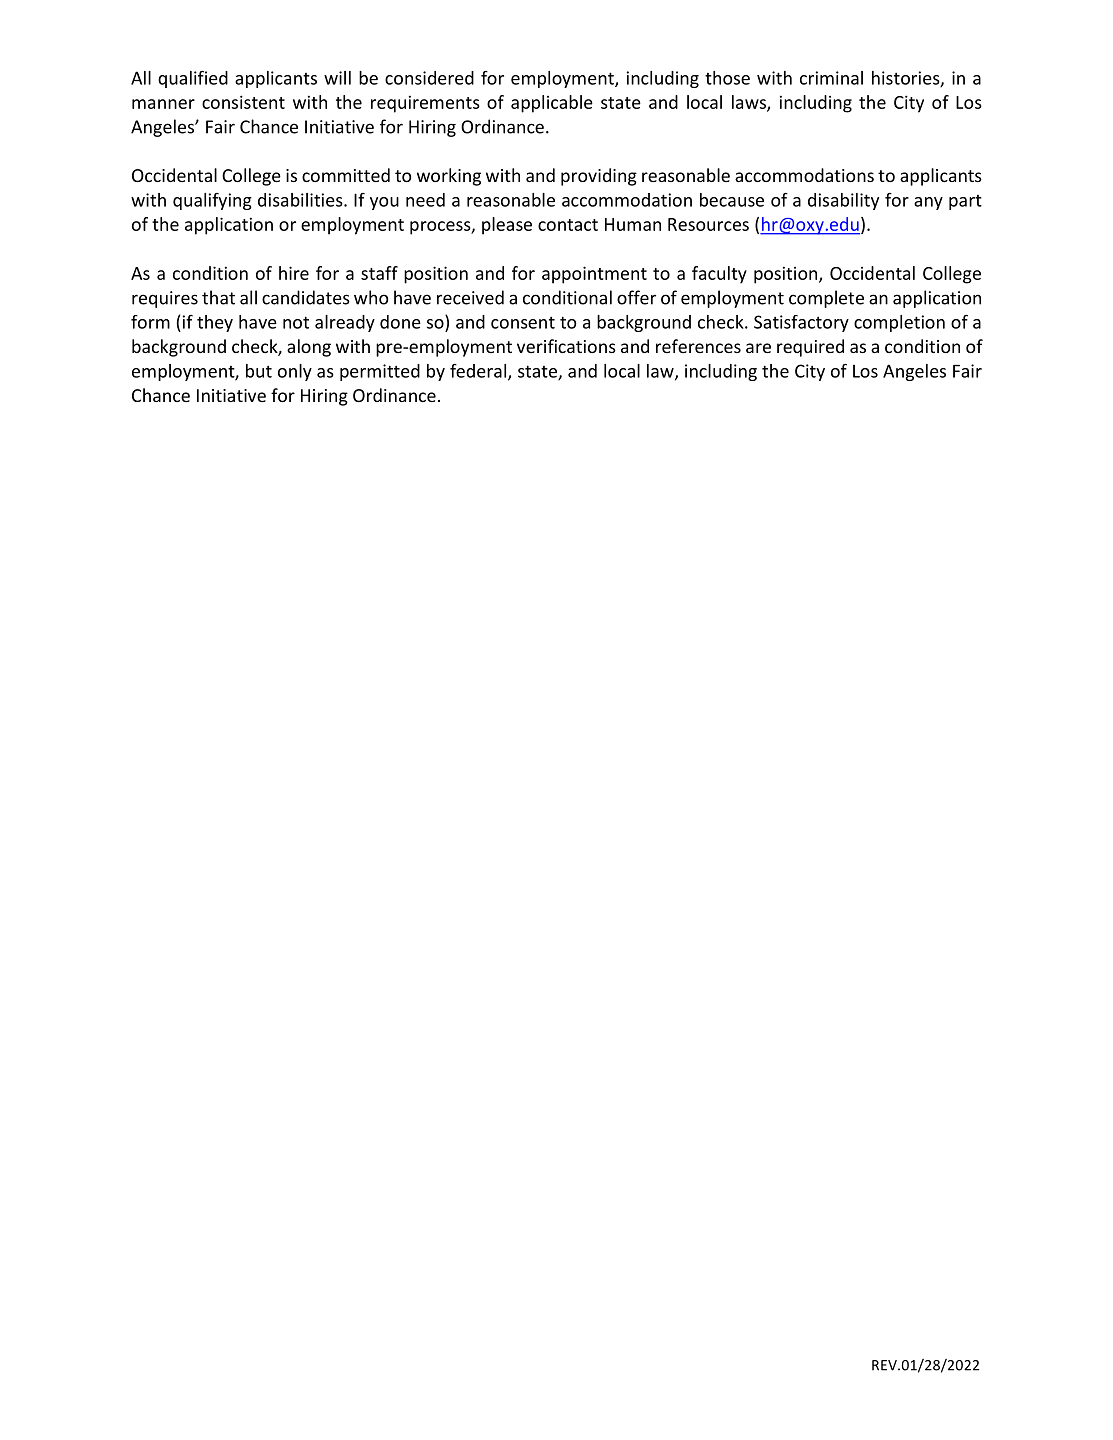  I want to click on disability, so click(843, 201).
